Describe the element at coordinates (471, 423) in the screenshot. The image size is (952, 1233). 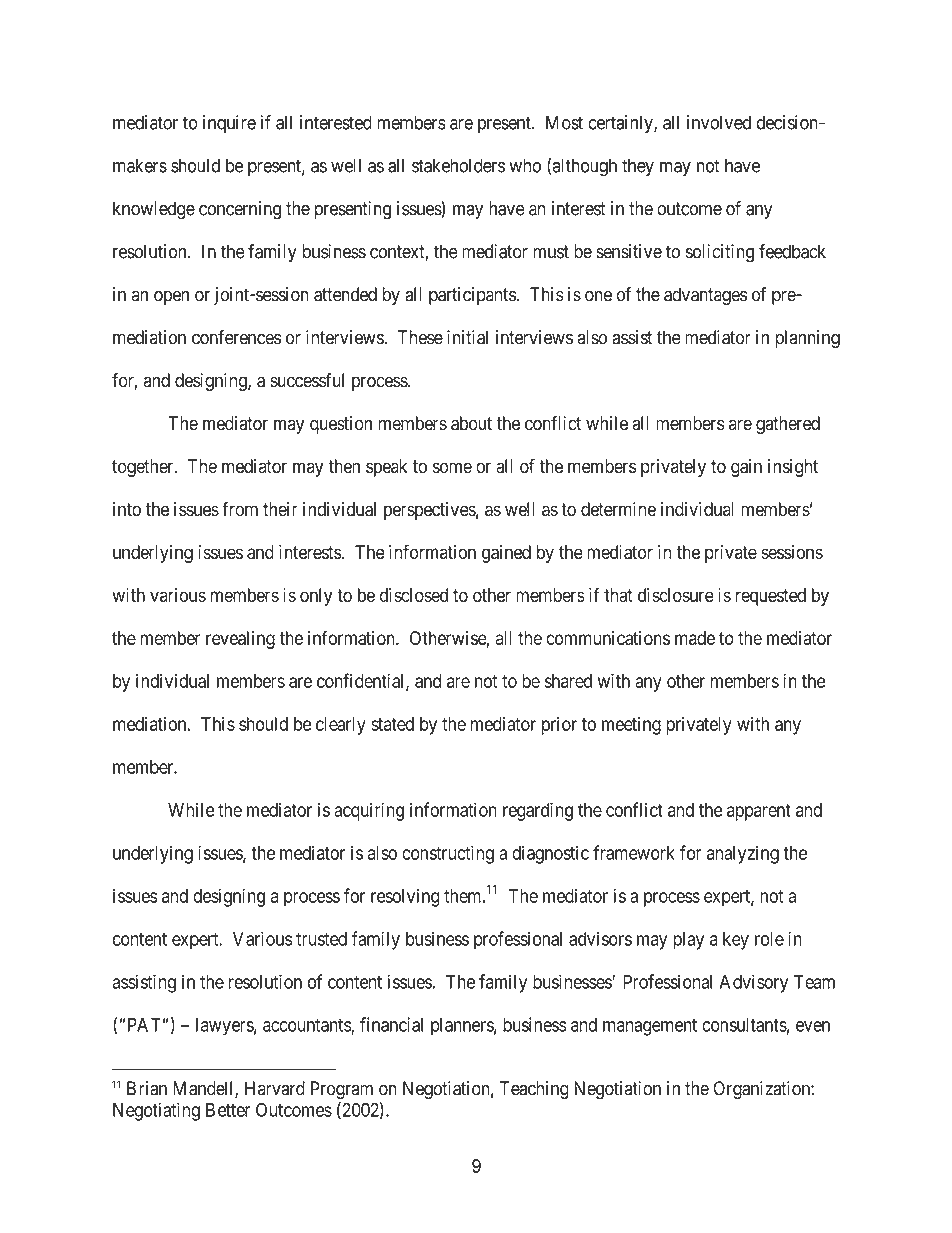
I see `about` at that location.
